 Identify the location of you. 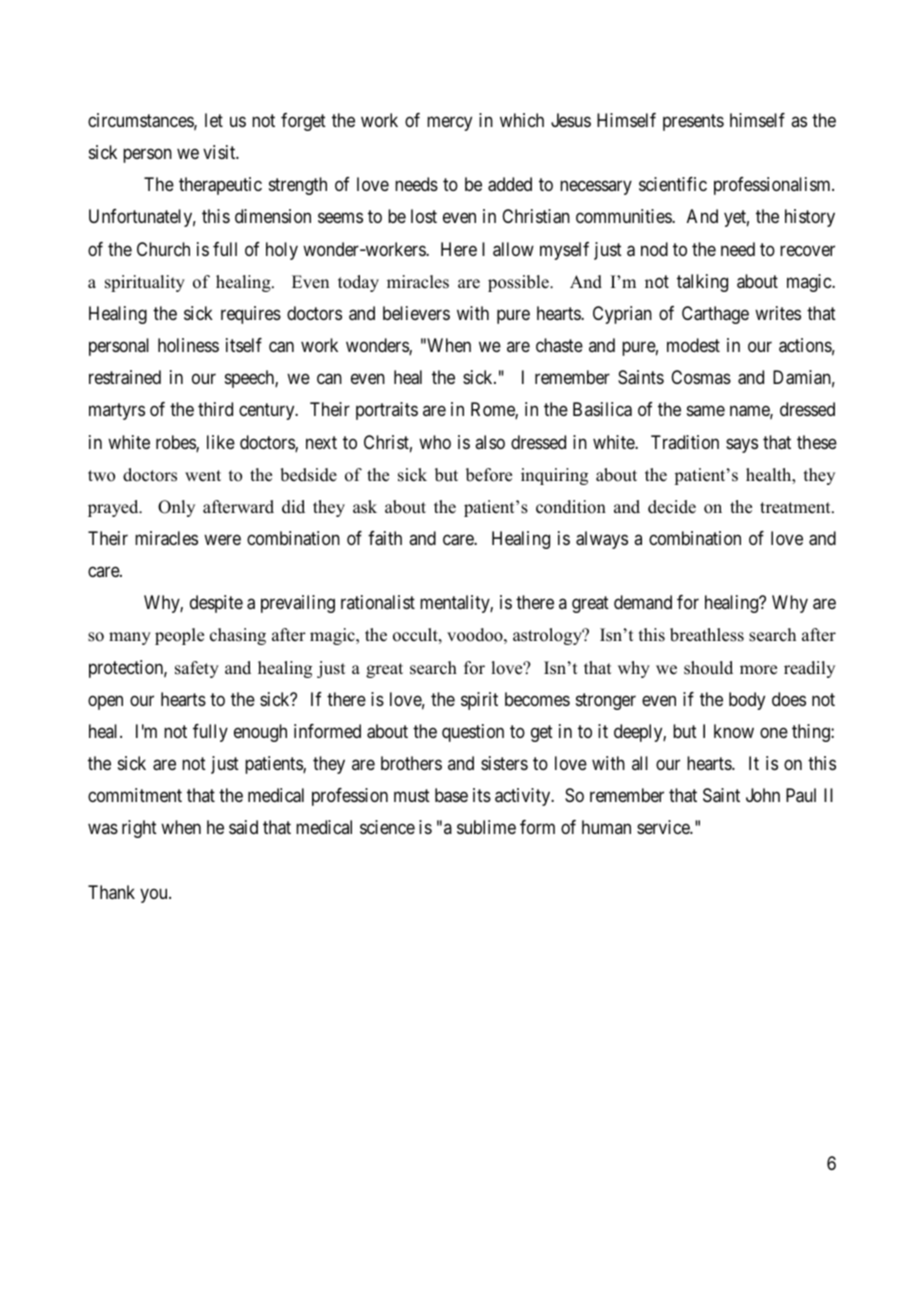
(155, 895).
